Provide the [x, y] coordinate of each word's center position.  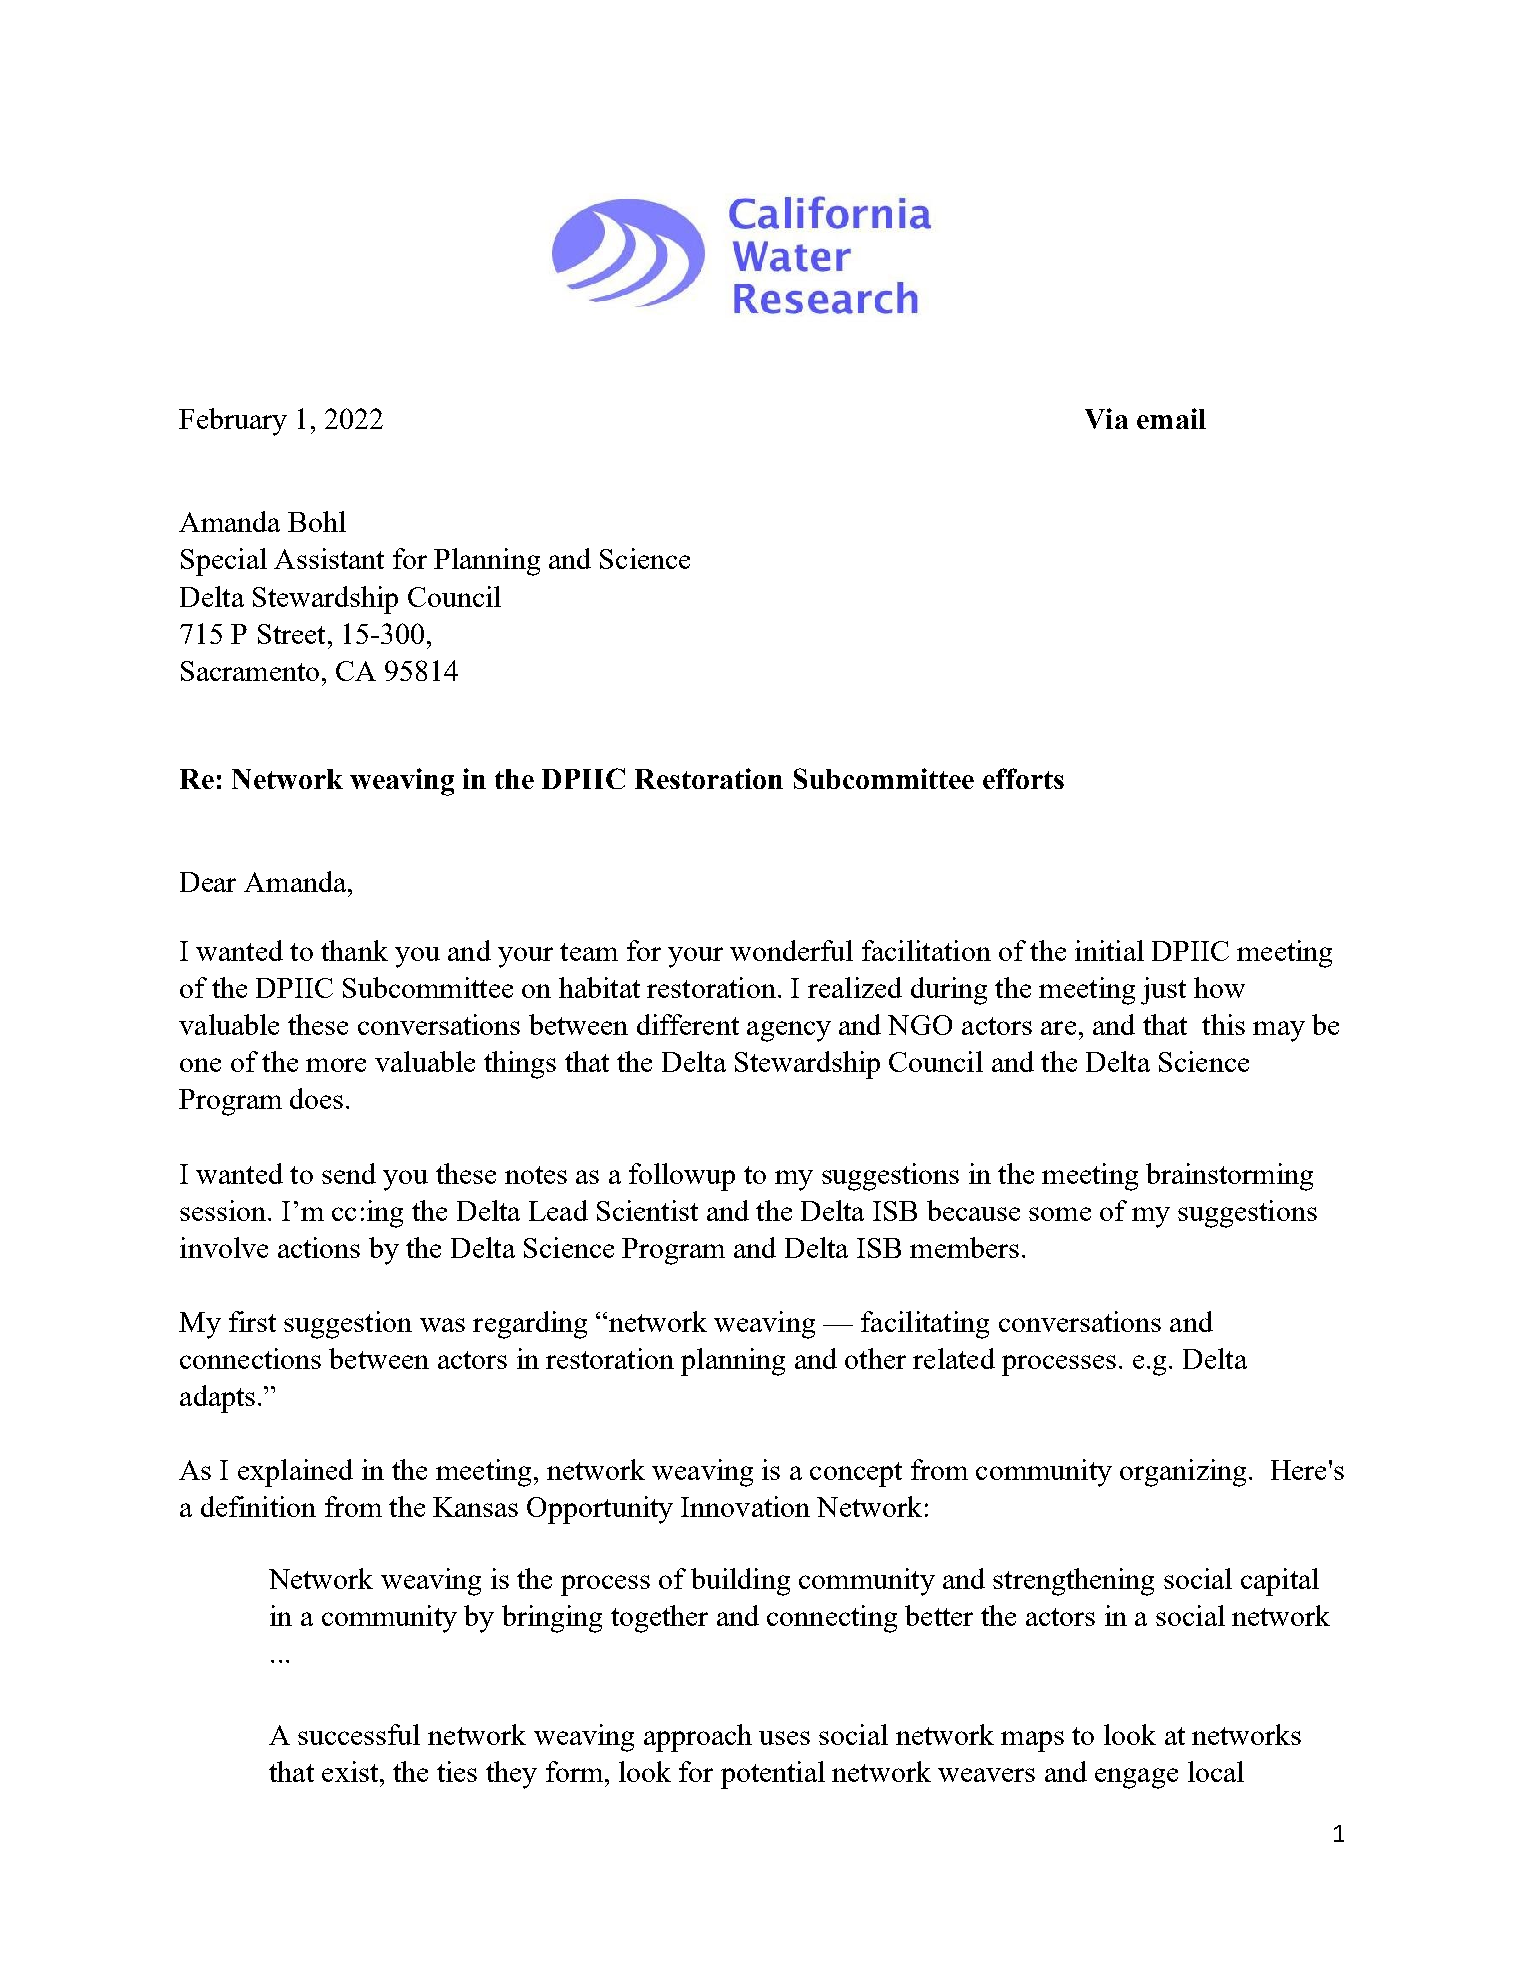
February [233, 422]
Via [1106, 418]
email [1171, 418]
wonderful [791, 950]
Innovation [745, 1506]
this [1223, 1024]
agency [789, 1031]
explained [295, 1473]
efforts [1023, 778]
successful [359, 1734]
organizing [1183, 1473]
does [316, 1098]
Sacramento [250, 671]
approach [698, 1738]
